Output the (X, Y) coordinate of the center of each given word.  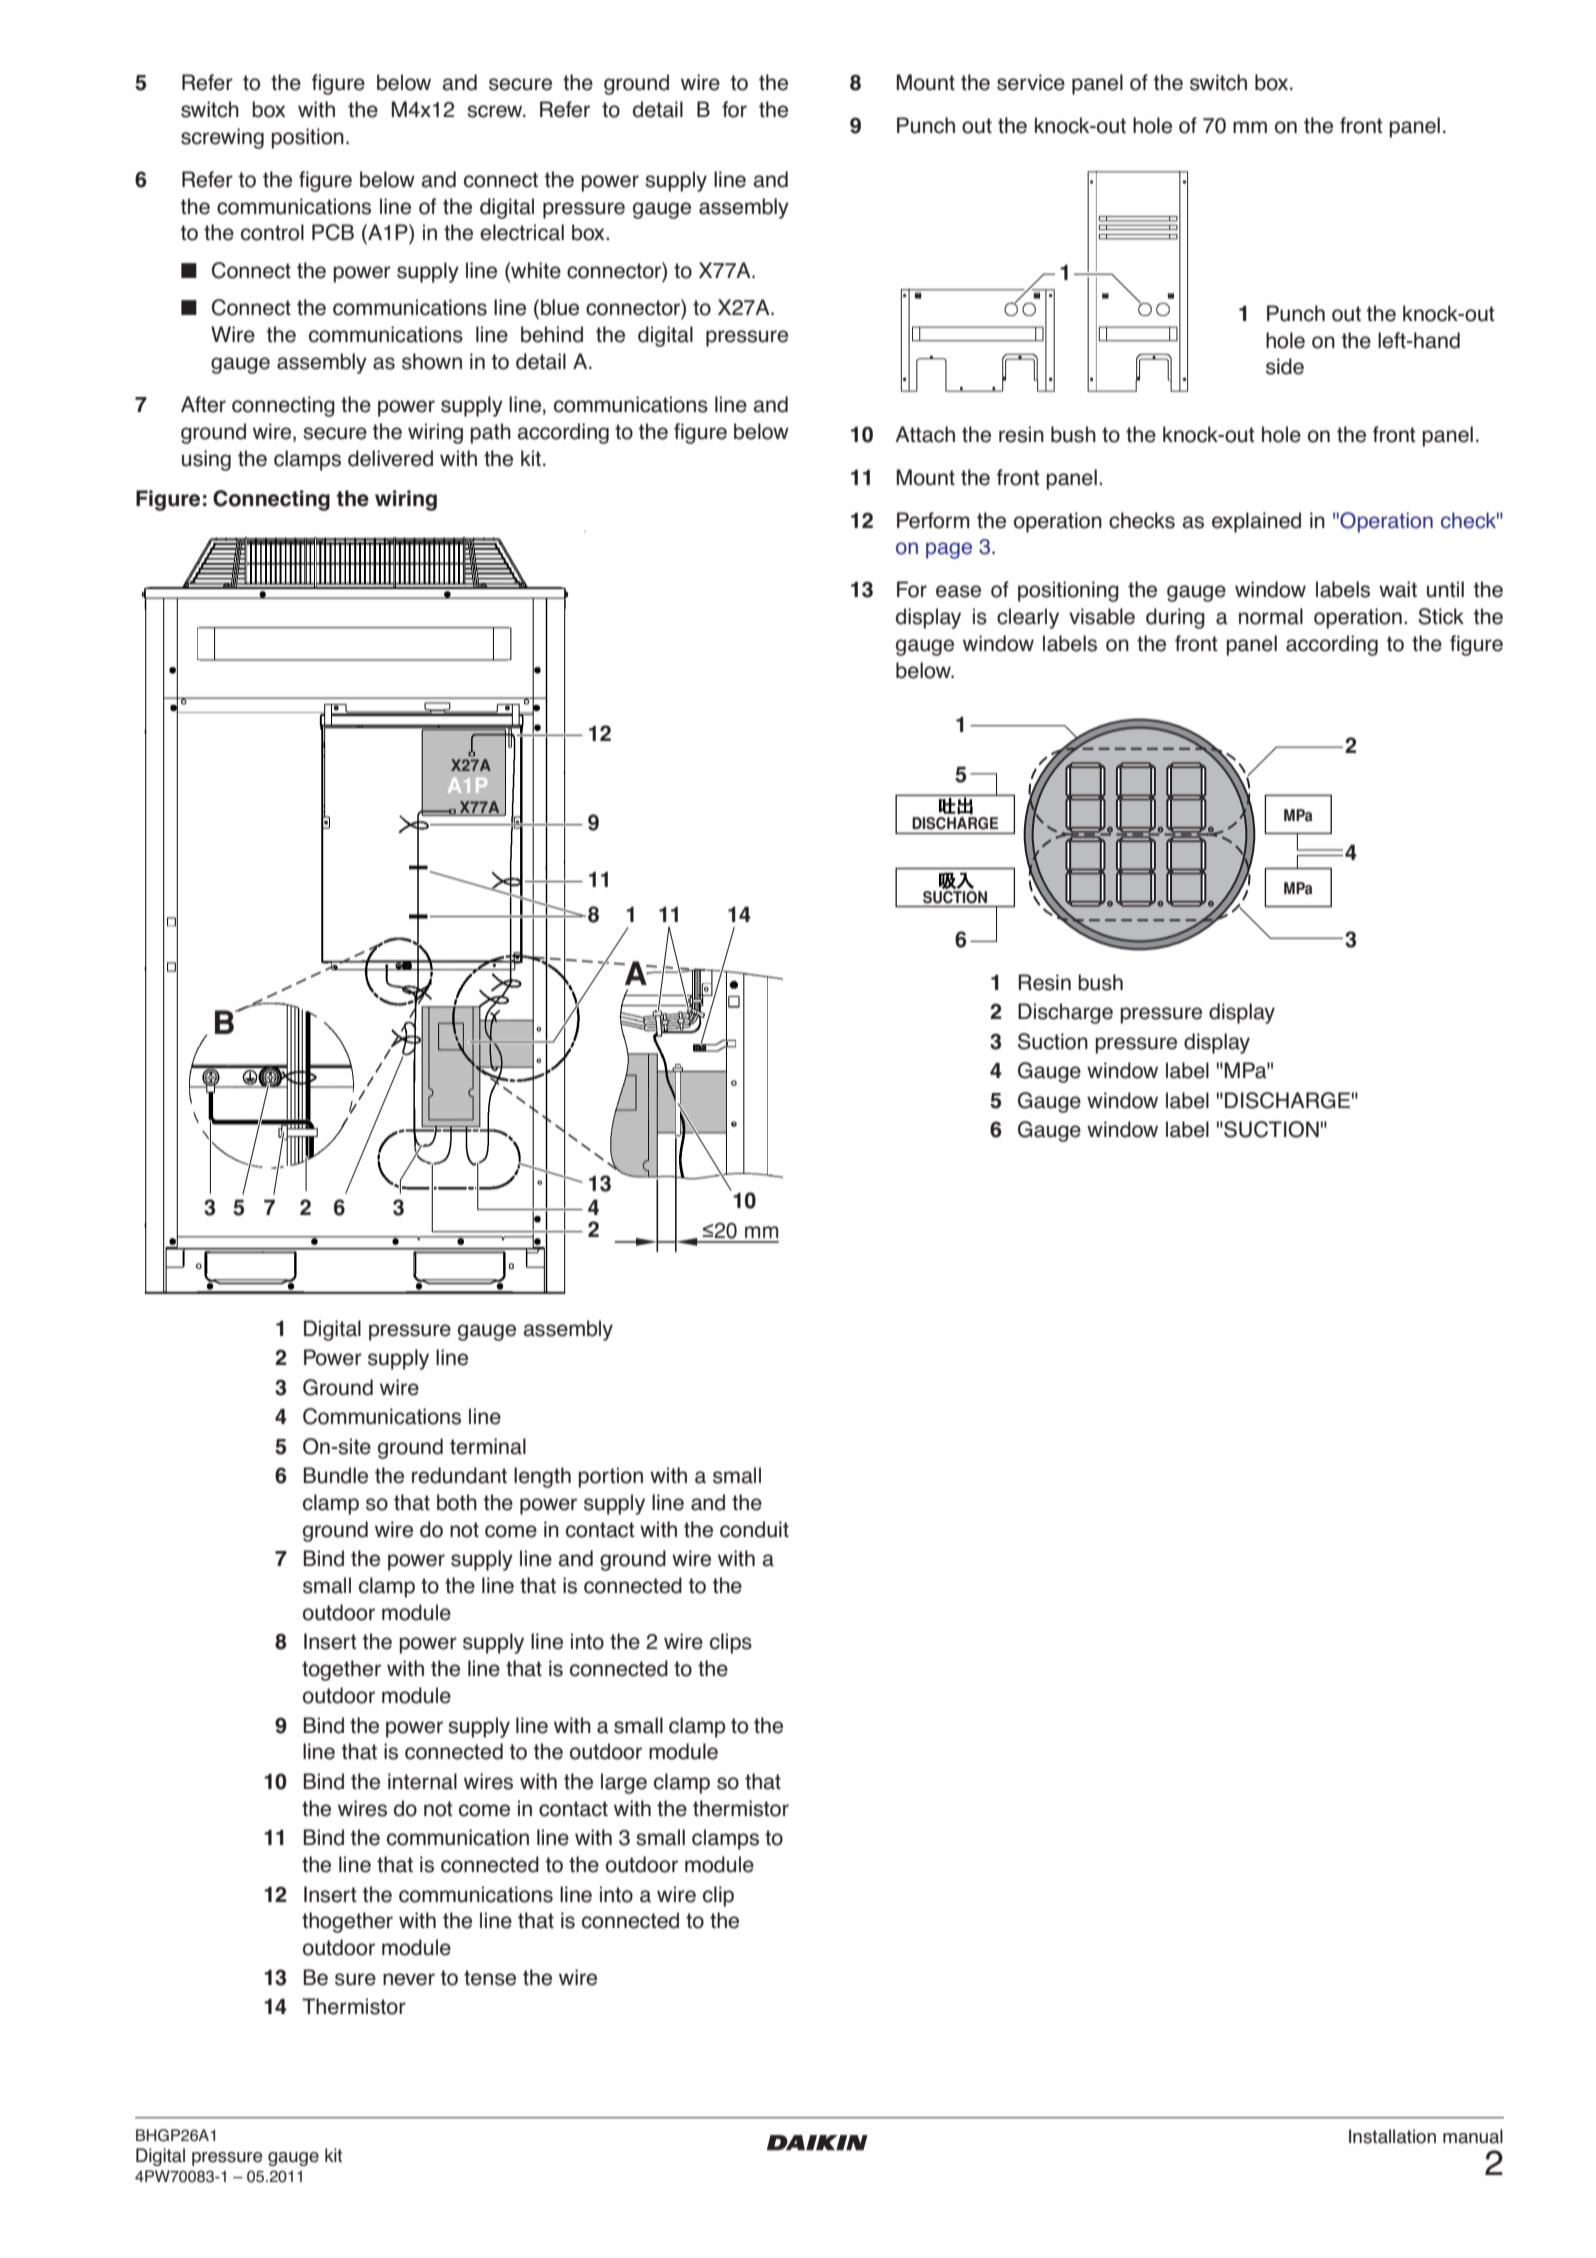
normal (1271, 616)
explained (1256, 522)
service (1031, 82)
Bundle (336, 1475)
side (1285, 366)
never (409, 1979)
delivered (390, 458)
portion (610, 1477)
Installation (1392, 2136)
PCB (333, 232)
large (624, 1783)
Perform (933, 520)
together (341, 1670)
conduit (754, 1529)
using (206, 460)
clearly (1028, 618)
